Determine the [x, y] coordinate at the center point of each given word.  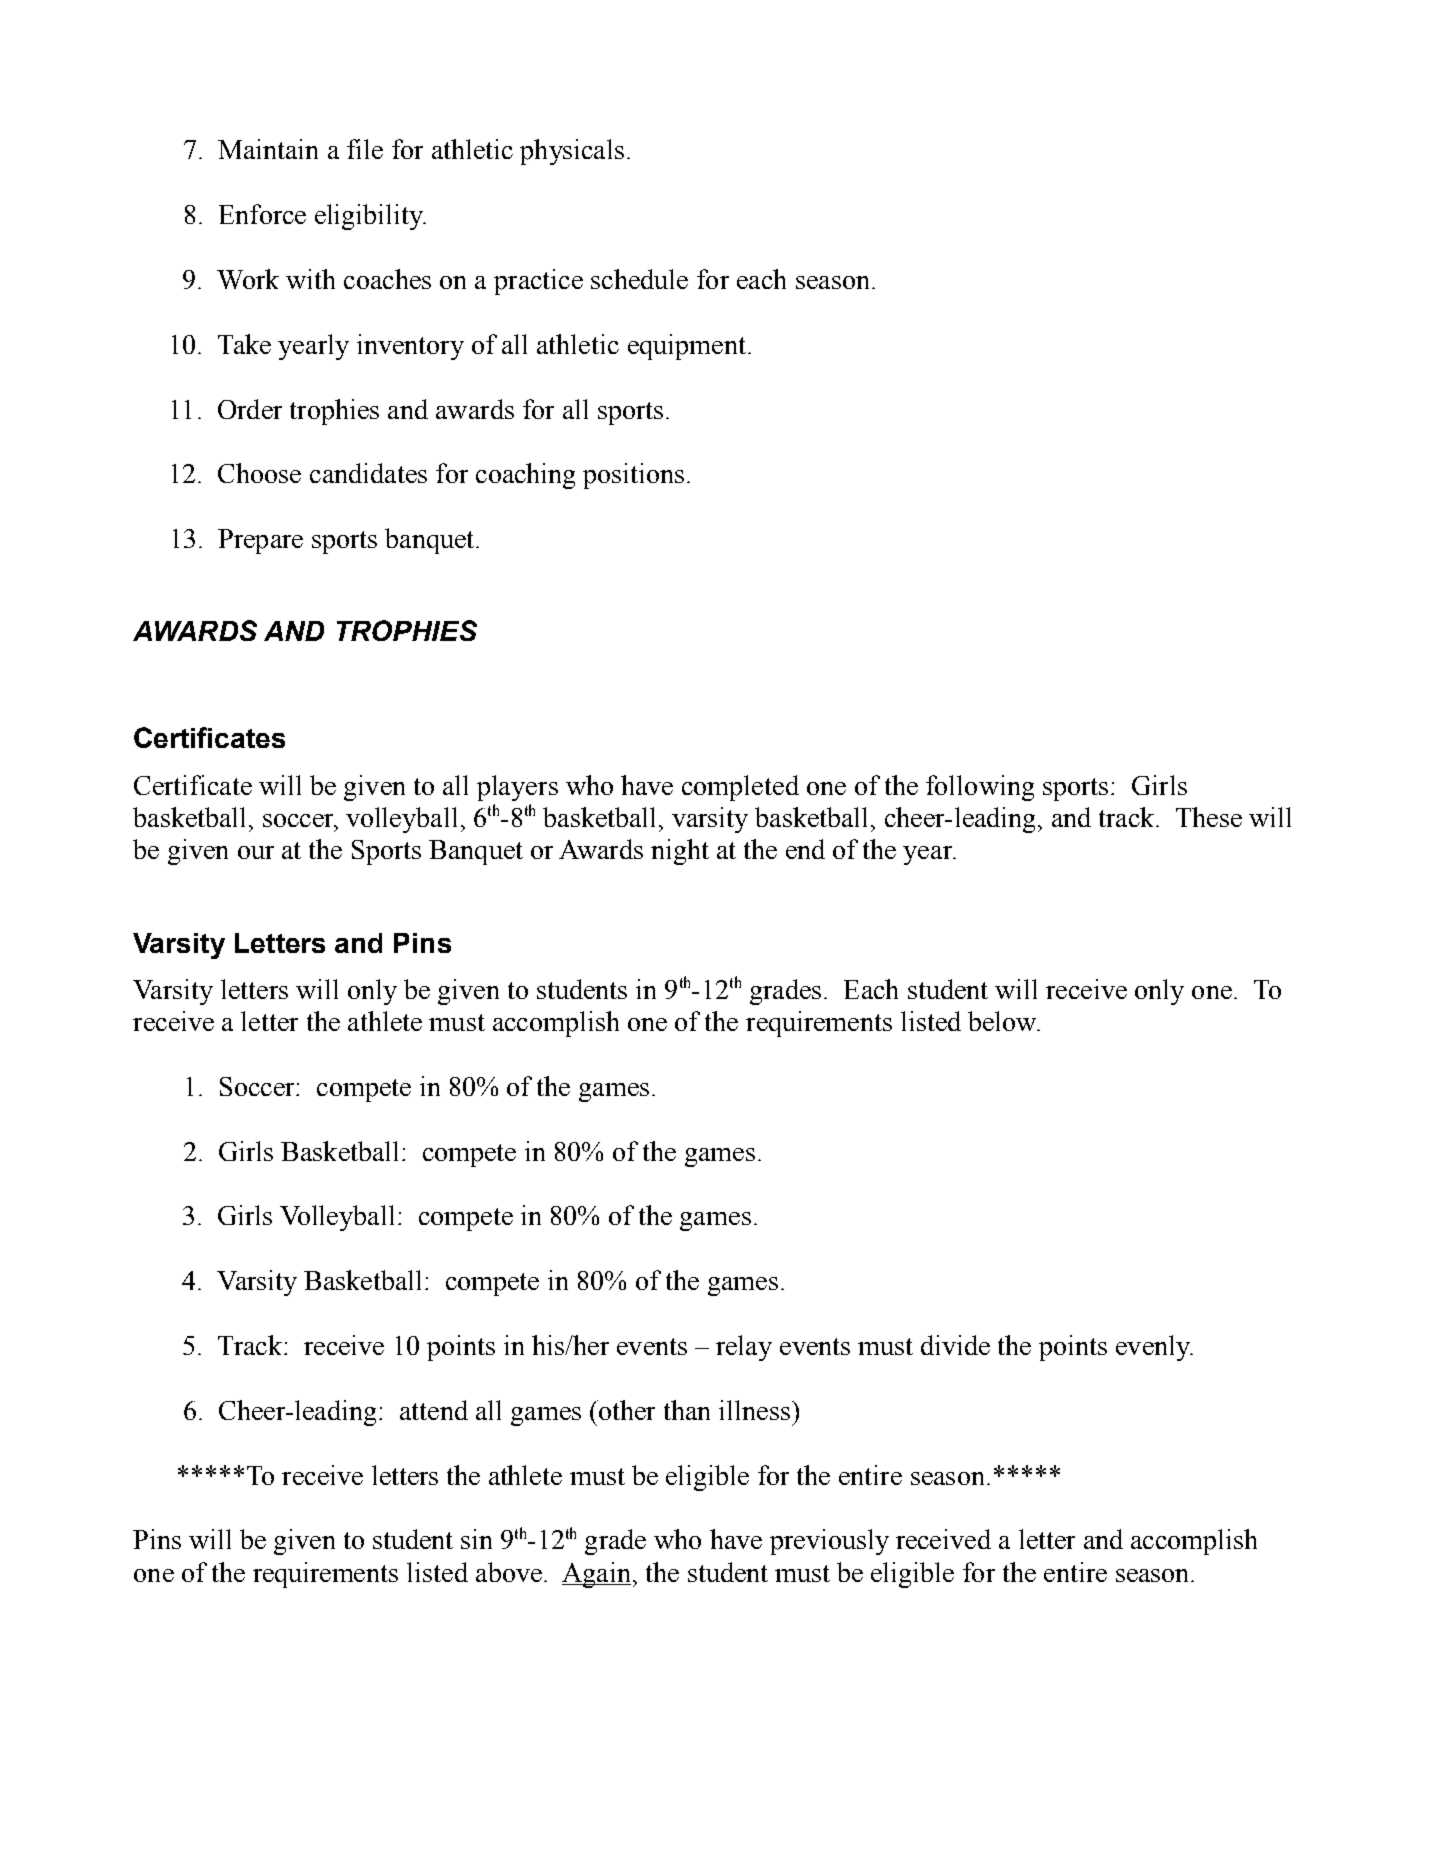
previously [829, 1542]
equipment [687, 347]
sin [476, 1539]
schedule [639, 279]
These [1209, 817]
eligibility [370, 217]
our [256, 852]
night [680, 852]
